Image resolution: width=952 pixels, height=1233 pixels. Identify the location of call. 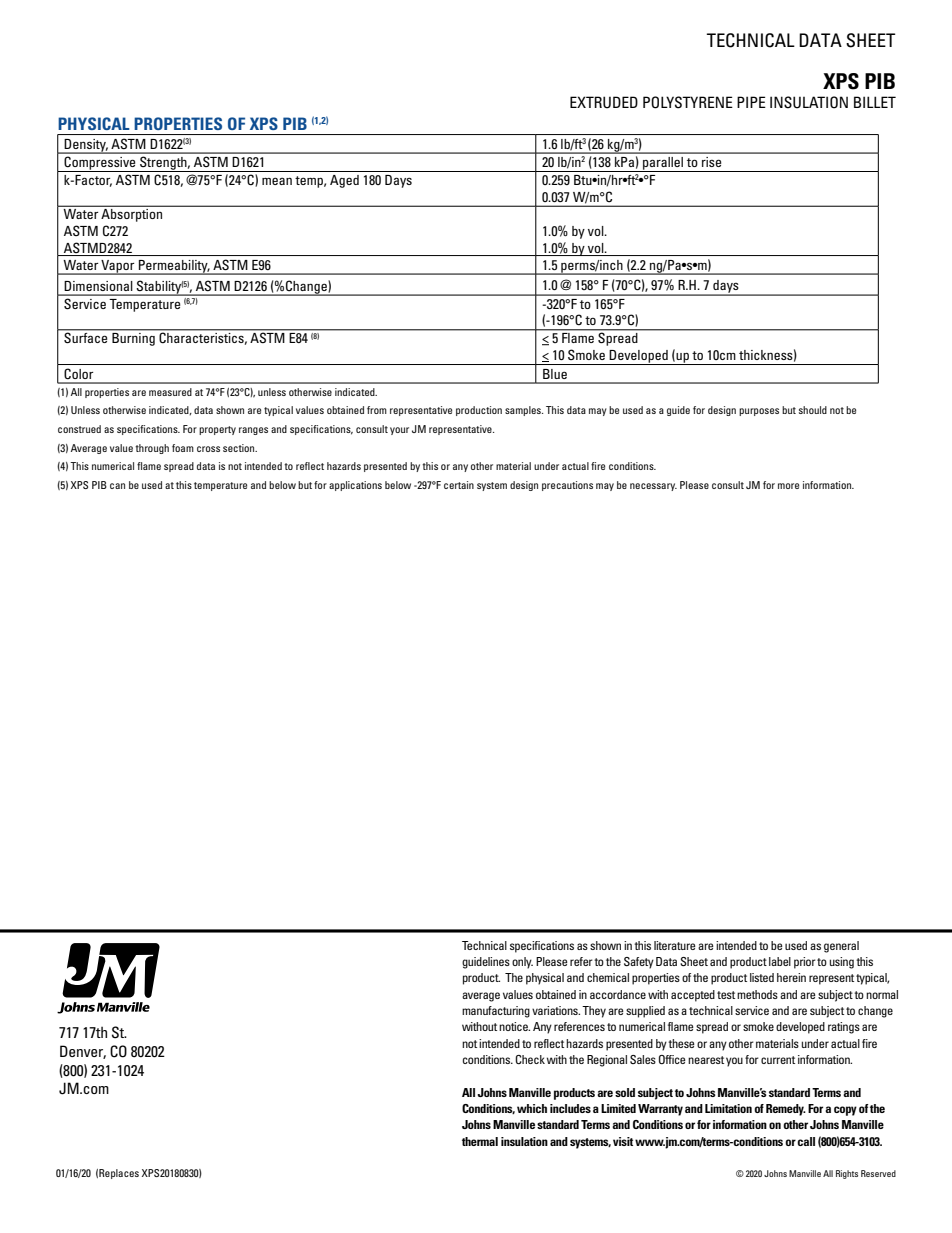
(806, 1141).
